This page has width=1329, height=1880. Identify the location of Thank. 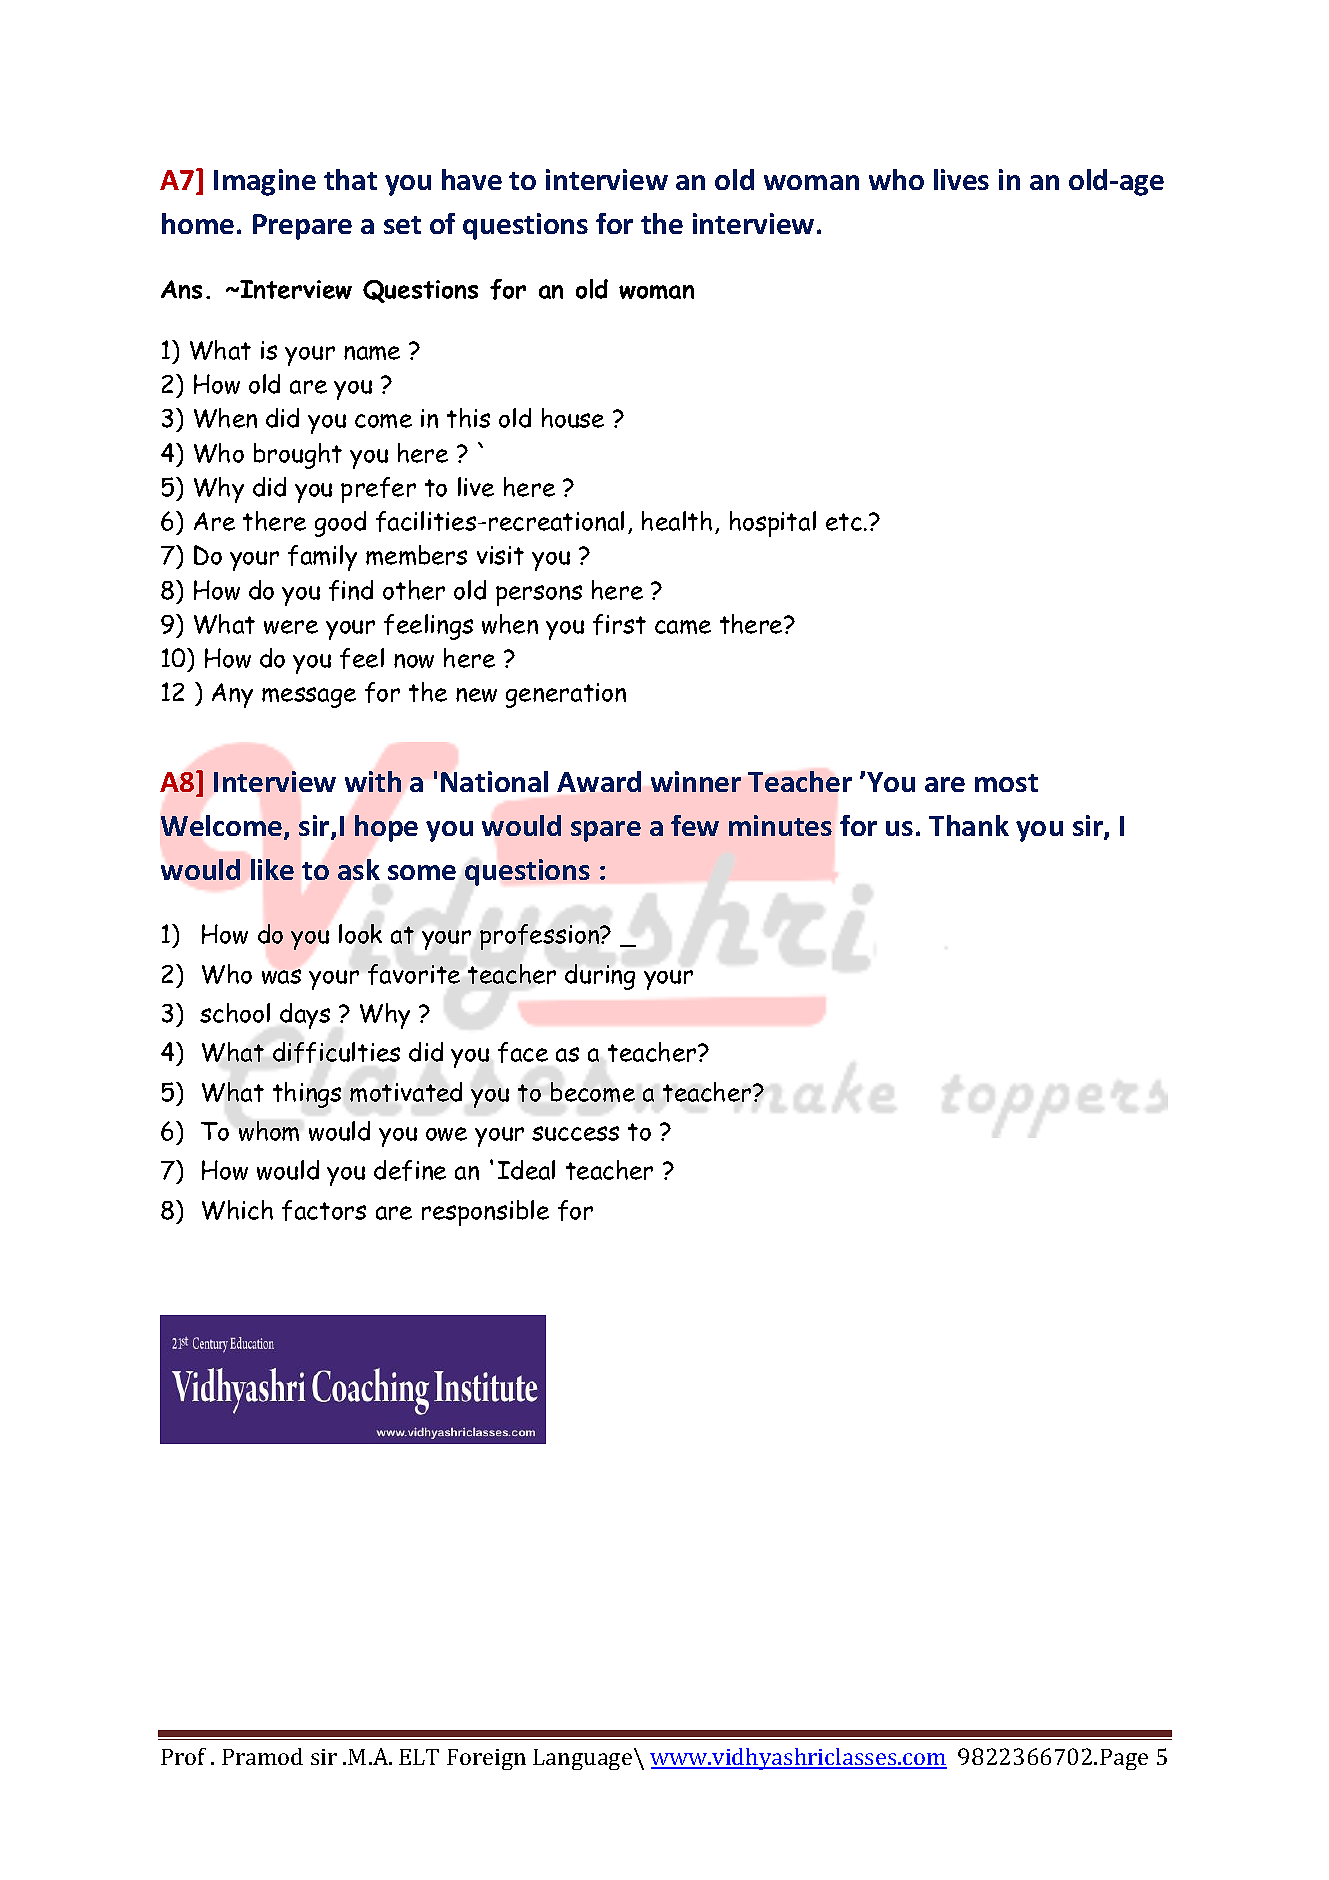
(969, 825).
